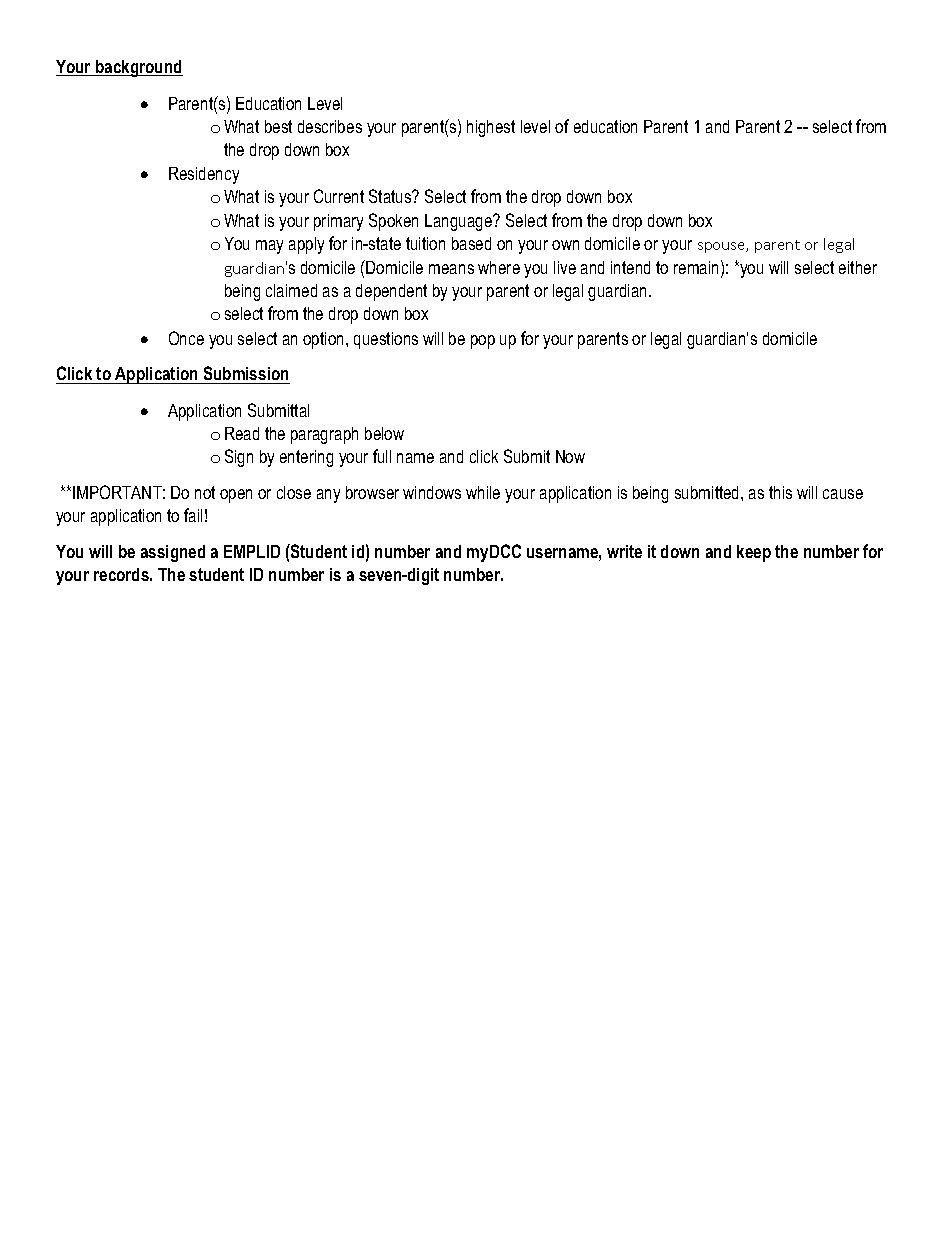 The image size is (952, 1233). Describe the element at coordinates (858, 267) in the screenshot. I see `either` at that location.
